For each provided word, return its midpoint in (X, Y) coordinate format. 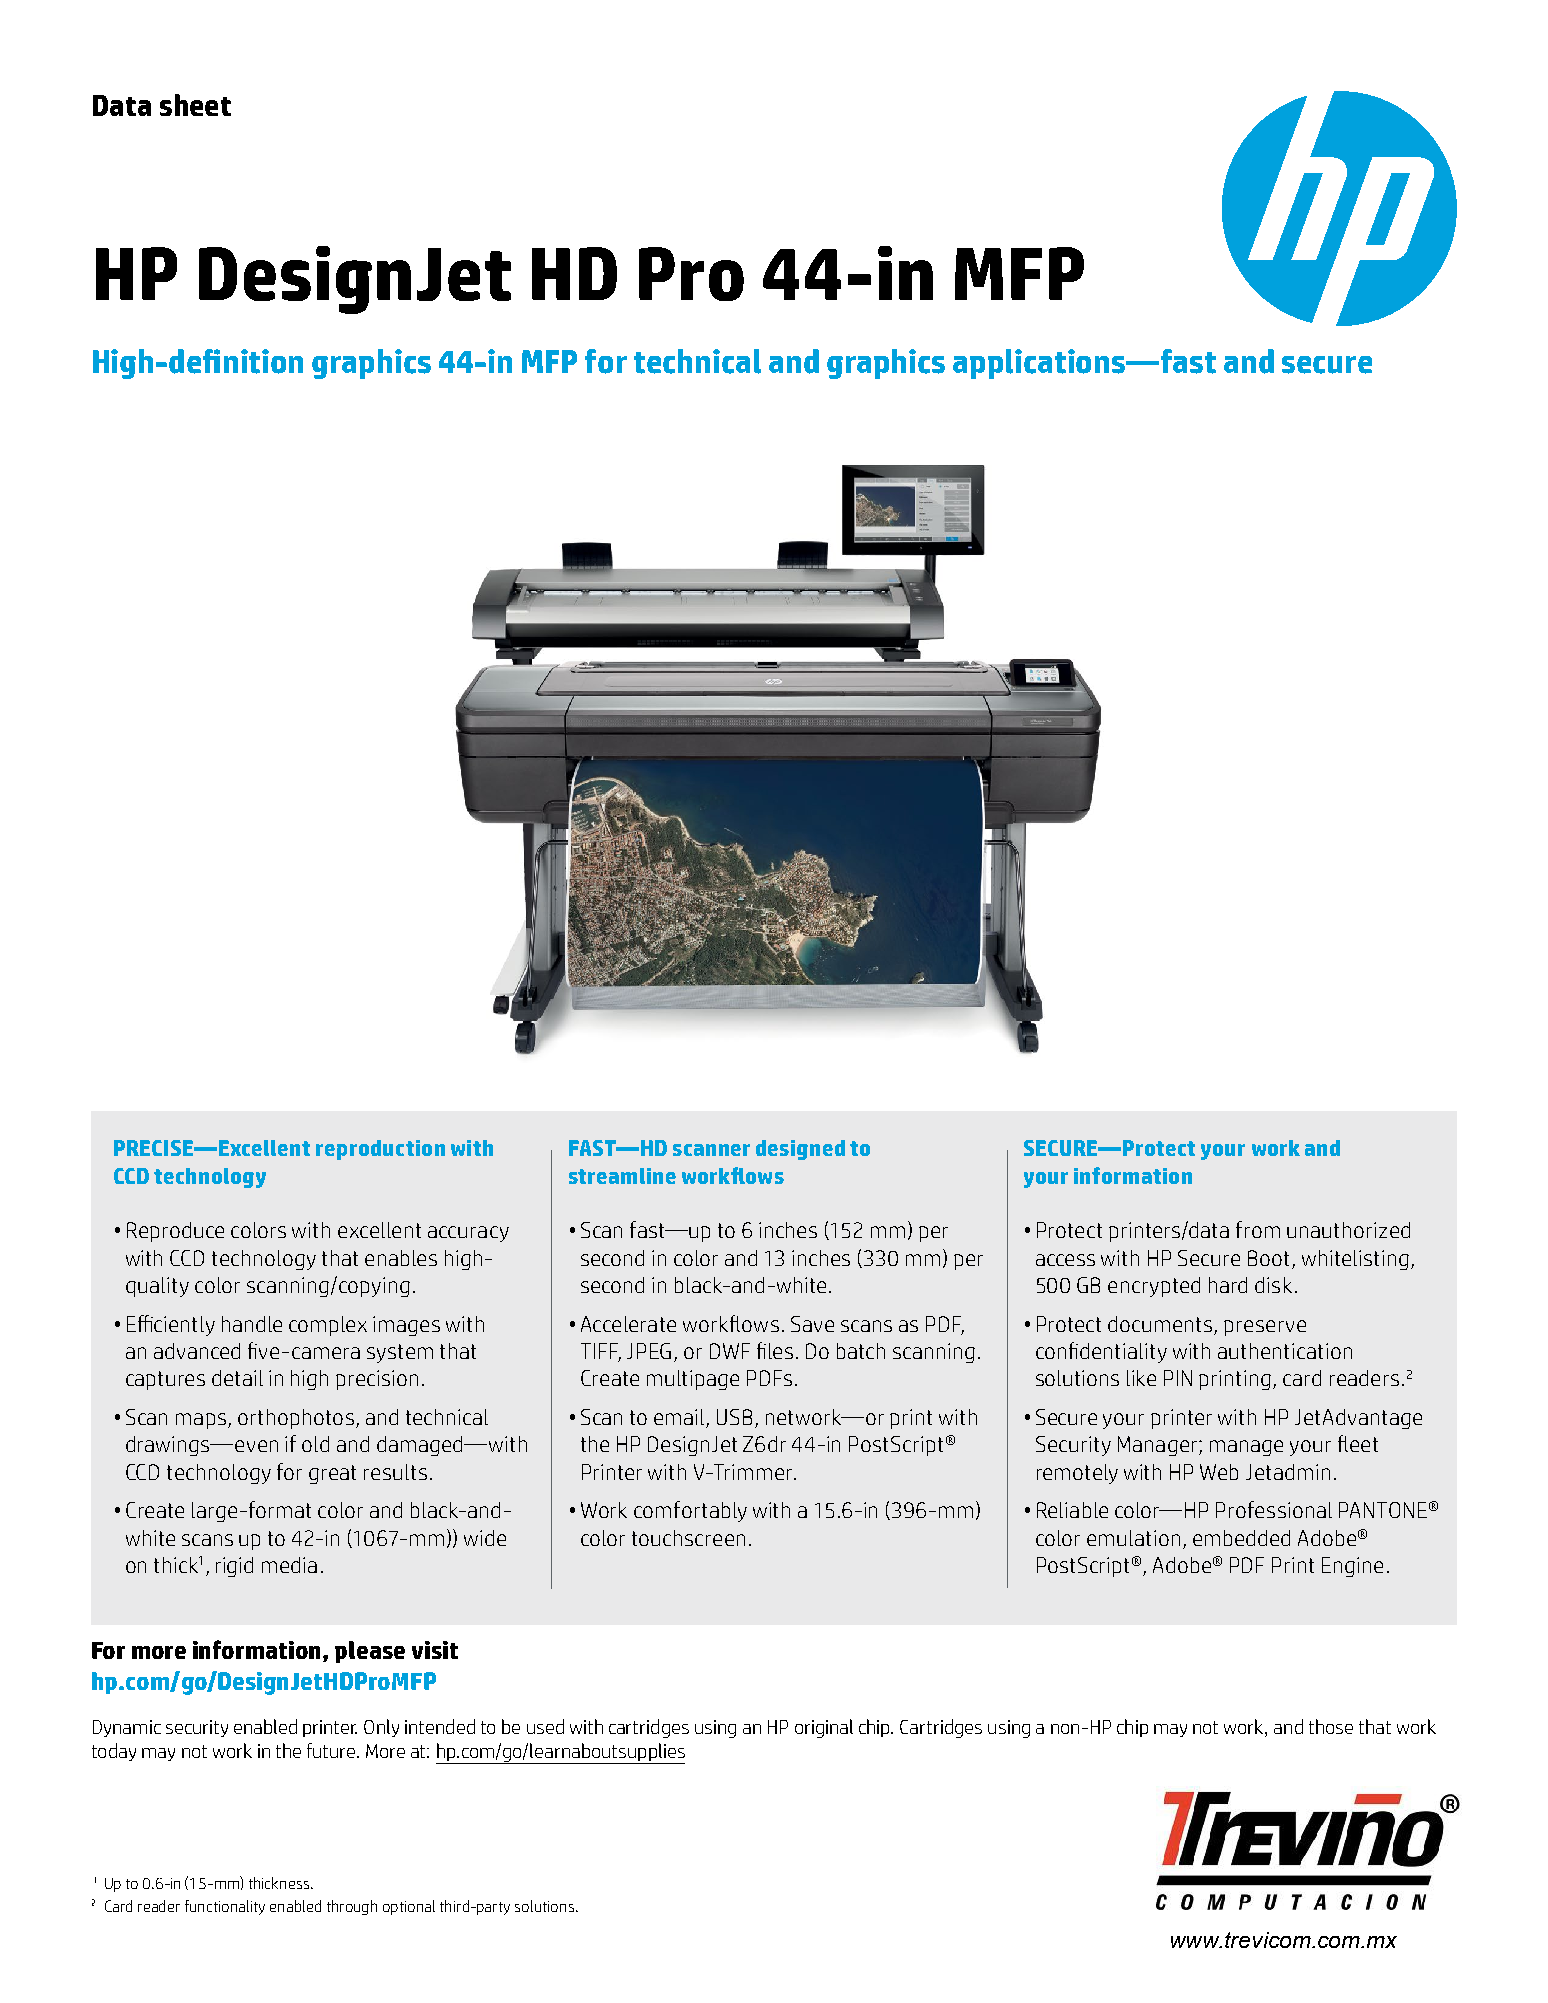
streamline (622, 1176)
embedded (1241, 1538)
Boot (1268, 1258)
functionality (225, 1907)
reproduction (380, 1150)
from (1258, 1229)
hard (1228, 1285)
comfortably (690, 1511)
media (289, 1565)
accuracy (468, 1234)
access (1065, 1260)
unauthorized (1348, 1230)
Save (812, 1324)
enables (401, 1258)
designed (800, 1150)
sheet (195, 105)
